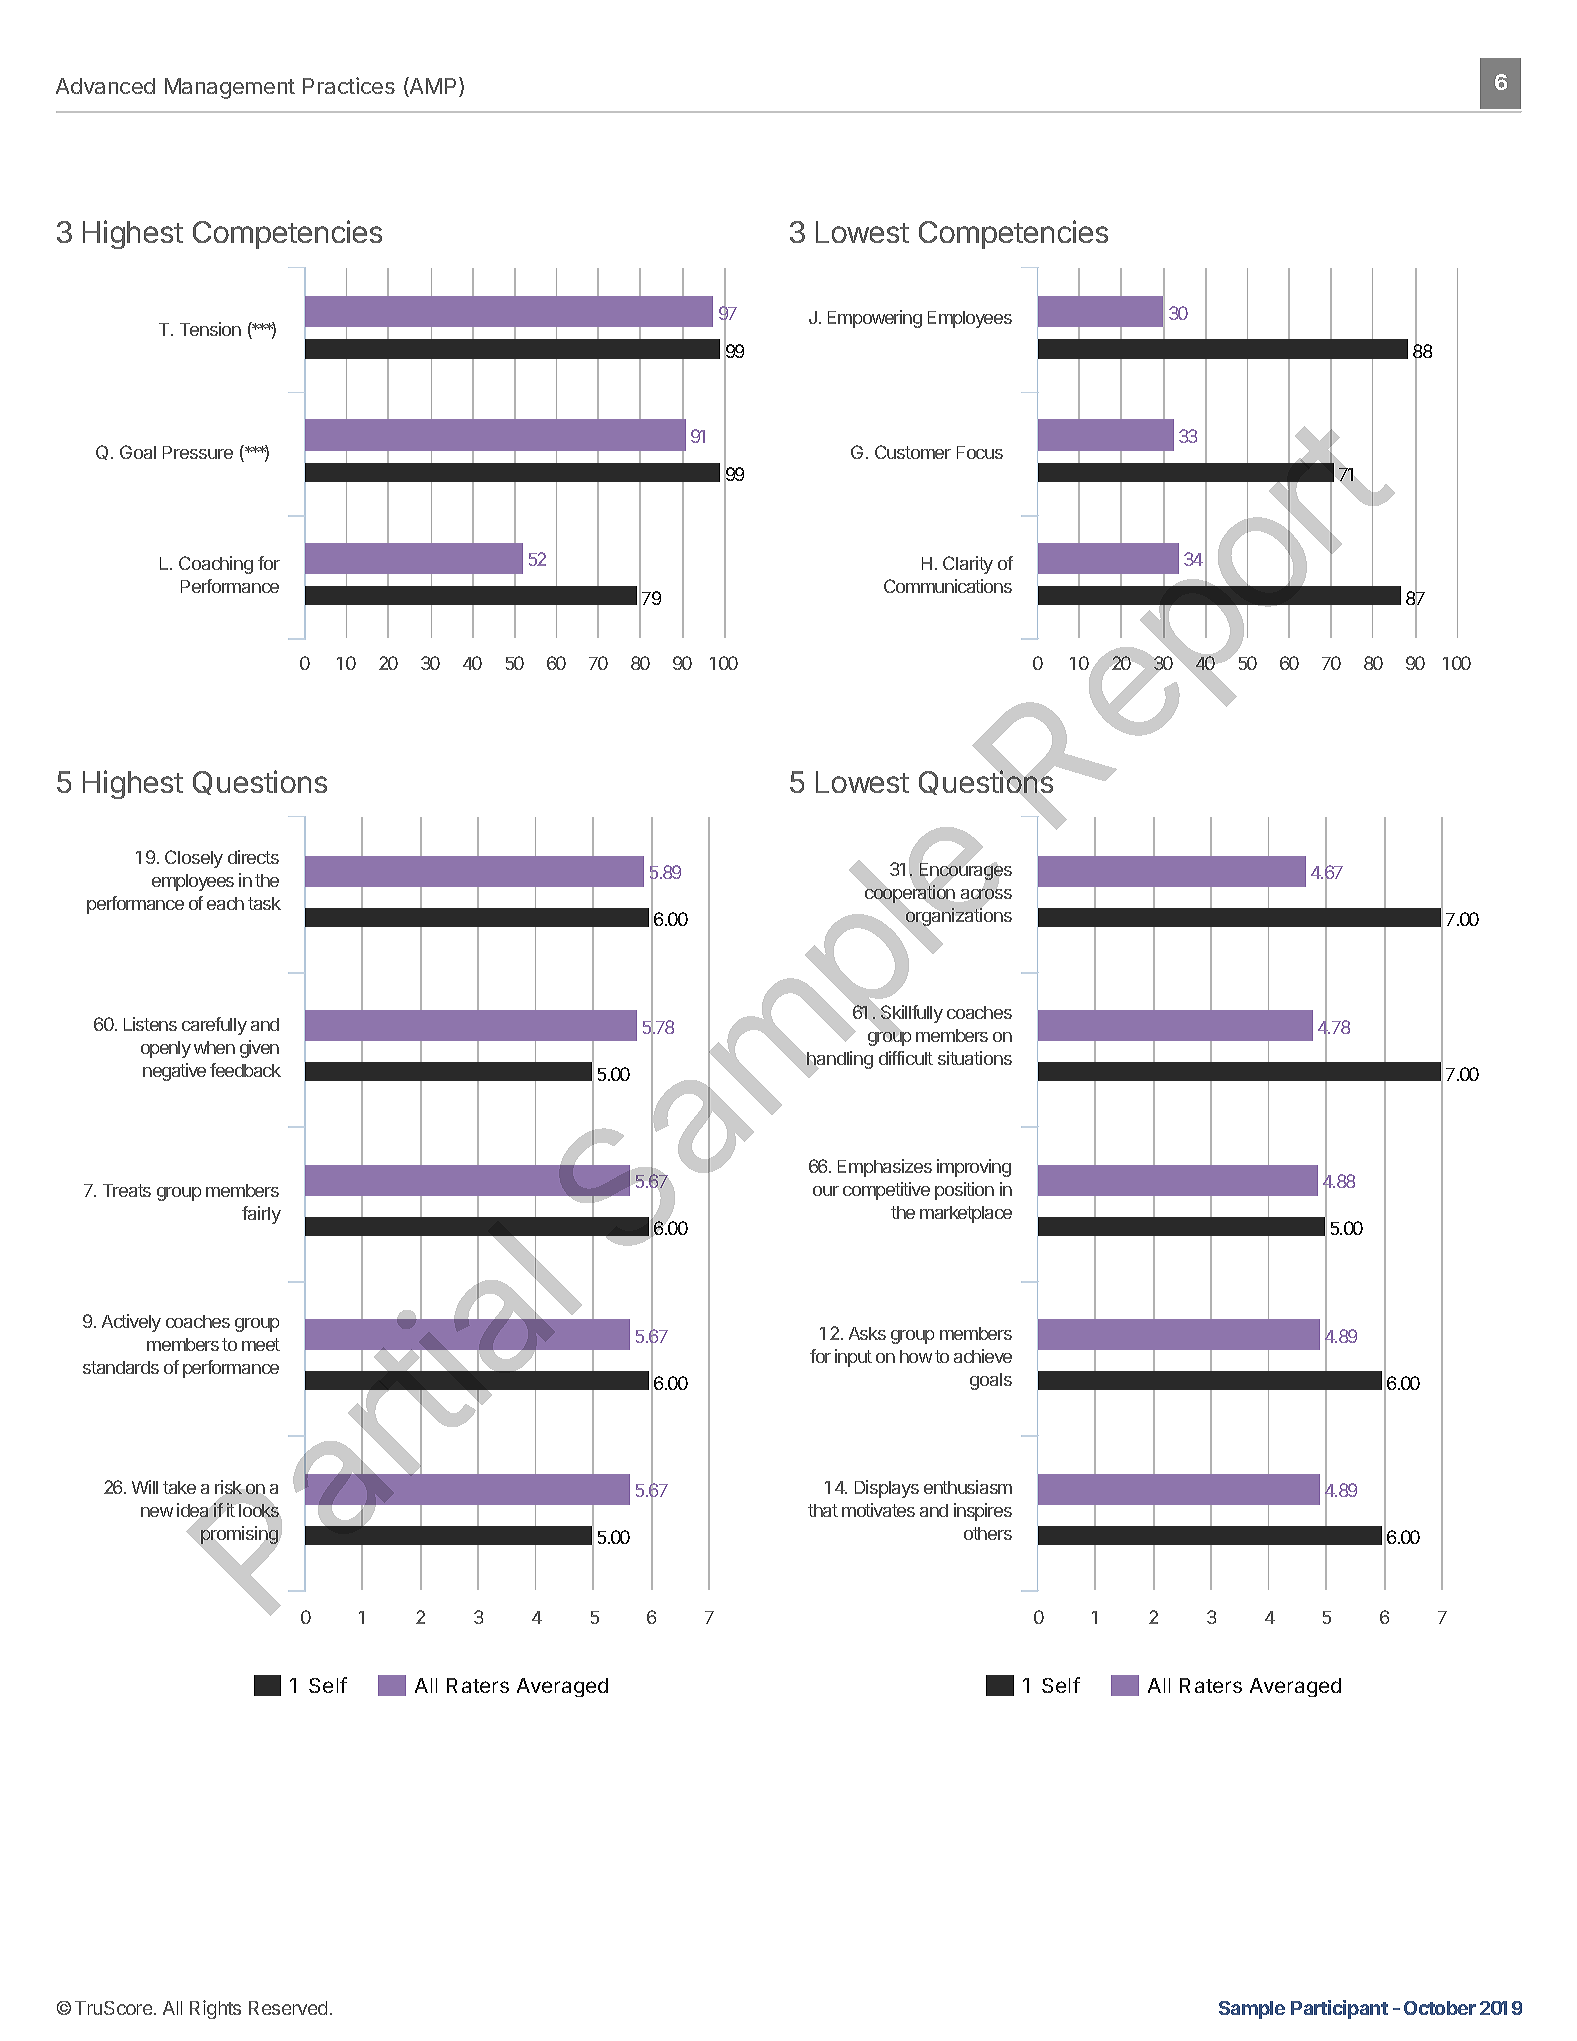 The image size is (1577, 2041). What do you see at coordinates (259, 1049) in the page?
I see `given` at bounding box center [259, 1049].
